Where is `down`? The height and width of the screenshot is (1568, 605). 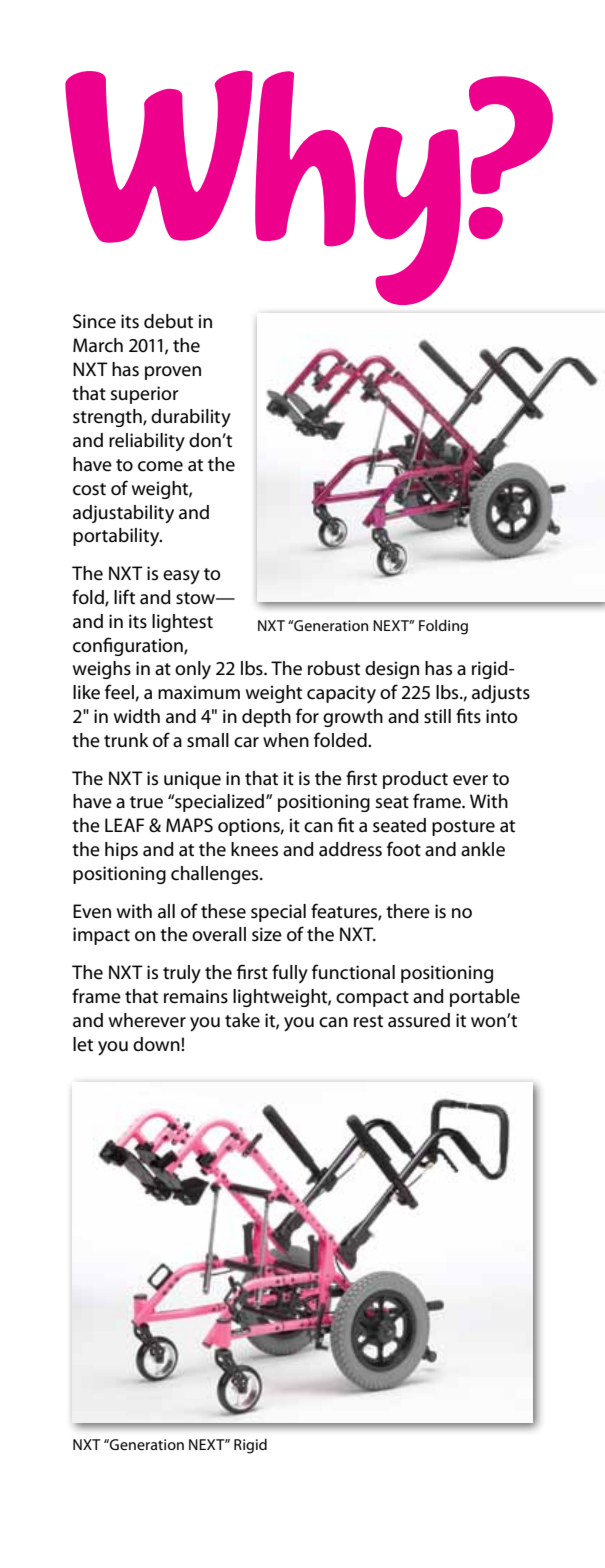 down is located at coordinates (157, 1044).
